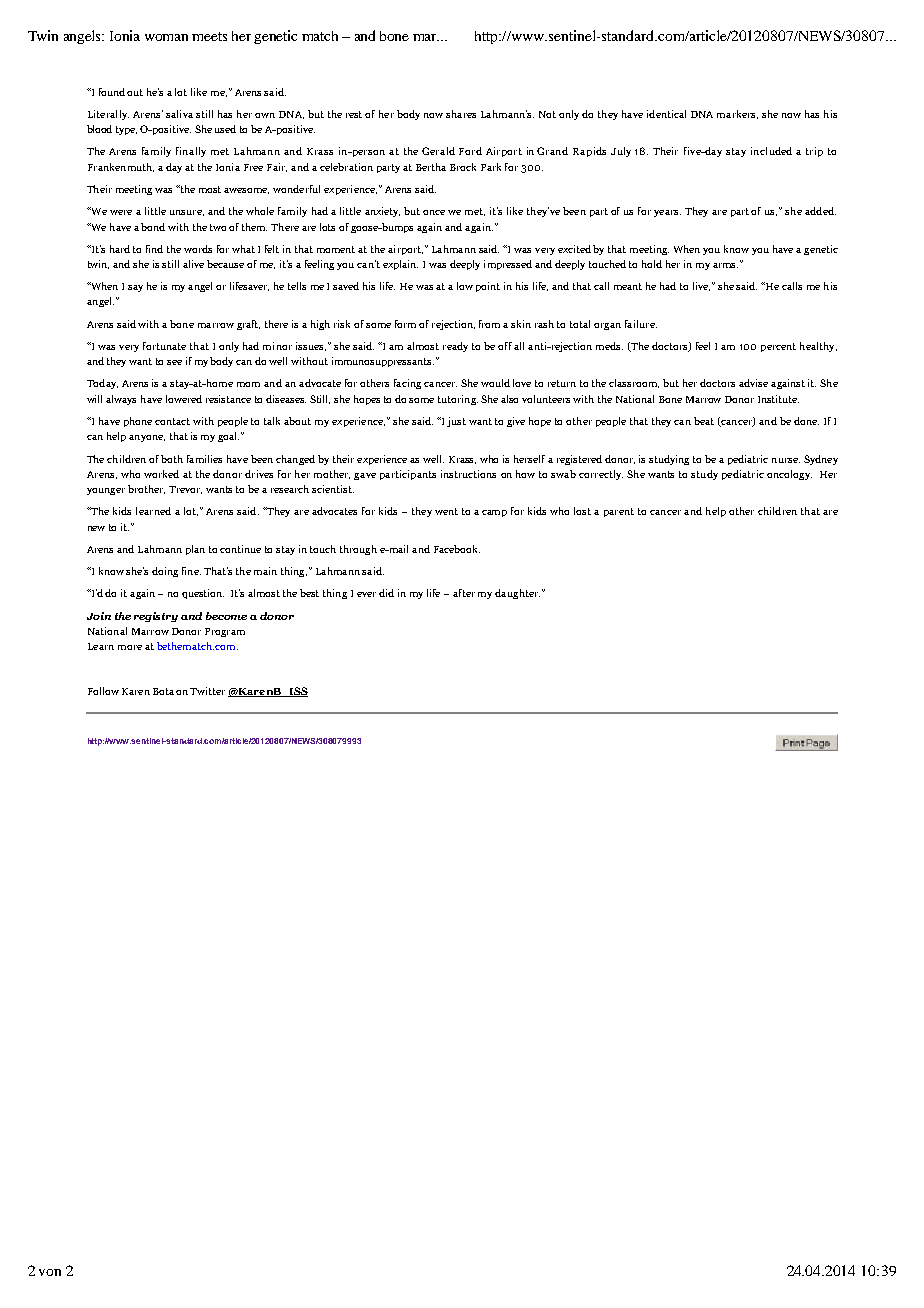 This screenshot has width=924, height=1308. Describe the element at coordinates (130, 647) in the screenshot. I see `more` at that location.
